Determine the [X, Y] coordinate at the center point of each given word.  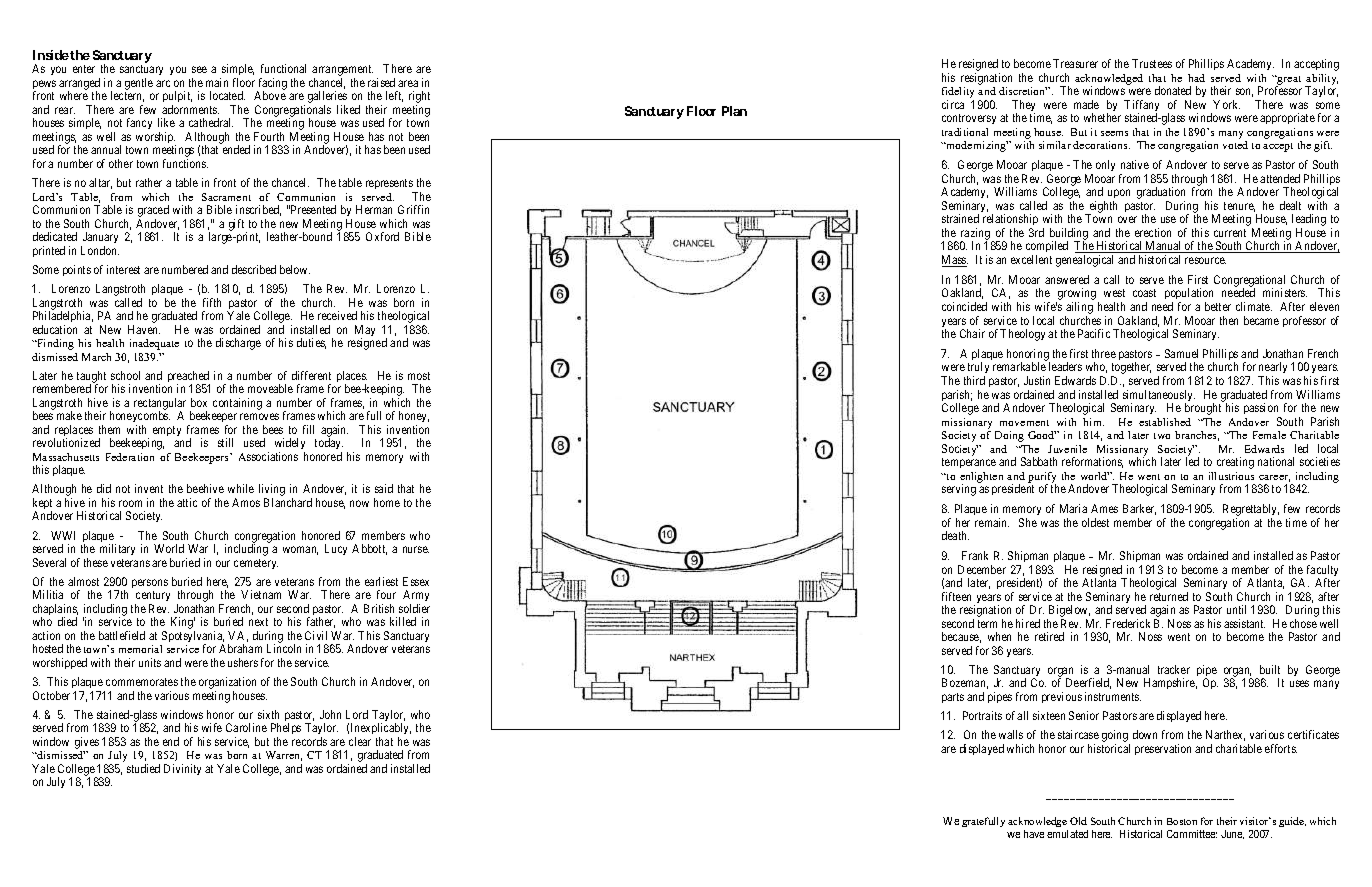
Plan [734, 111]
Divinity [182, 769]
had [1196, 78]
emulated [1067, 834]
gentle [139, 84]
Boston [1182, 821]
